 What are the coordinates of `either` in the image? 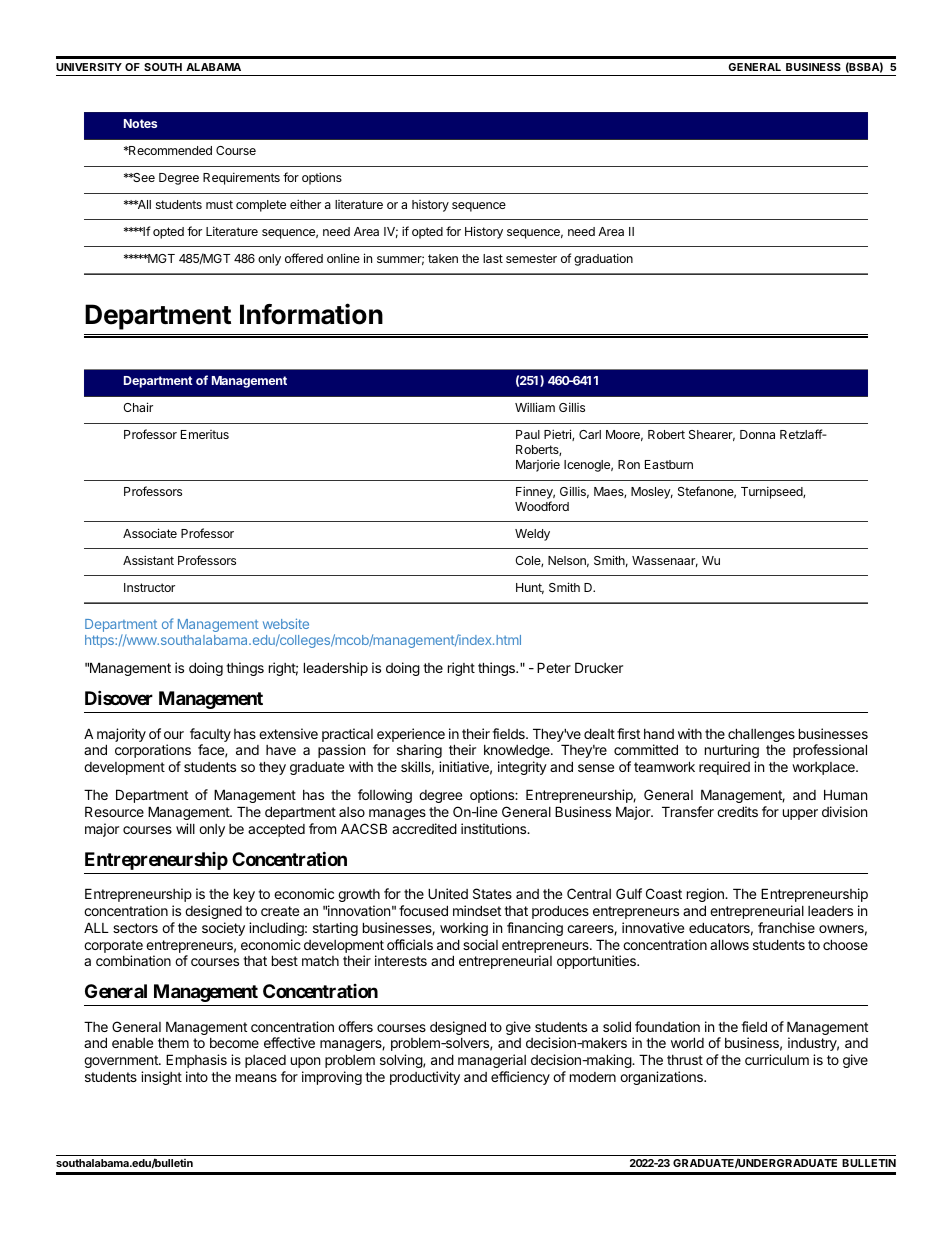 It's located at (305, 204).
